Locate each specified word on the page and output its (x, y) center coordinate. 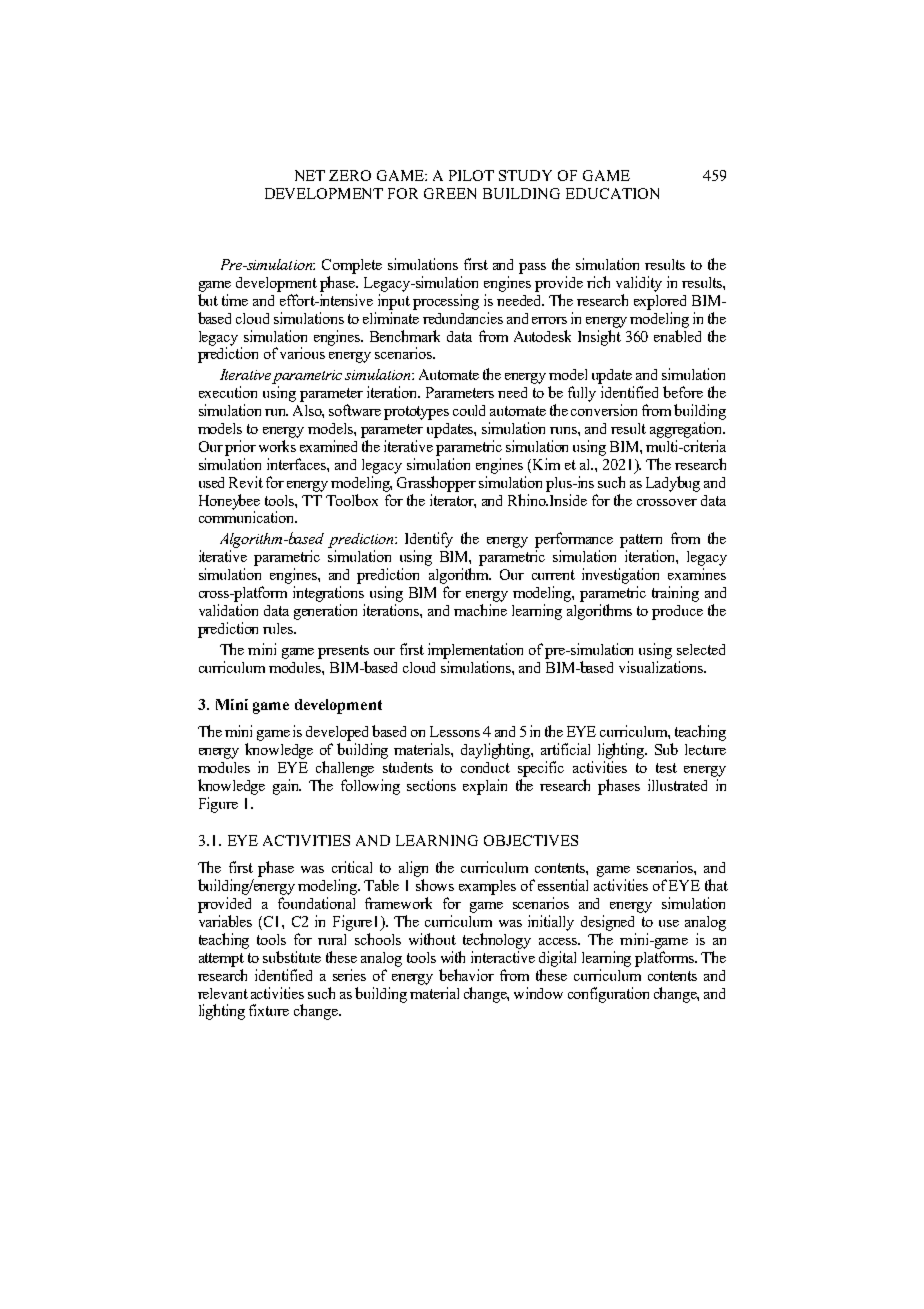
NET (310, 175)
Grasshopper (436, 484)
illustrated (677, 785)
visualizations (662, 667)
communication (248, 517)
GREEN (450, 193)
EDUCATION (612, 193)
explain (485, 787)
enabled (677, 336)
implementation (475, 651)
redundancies (463, 318)
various (302, 353)
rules (279, 628)
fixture (269, 1010)
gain (287, 787)
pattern (641, 541)
